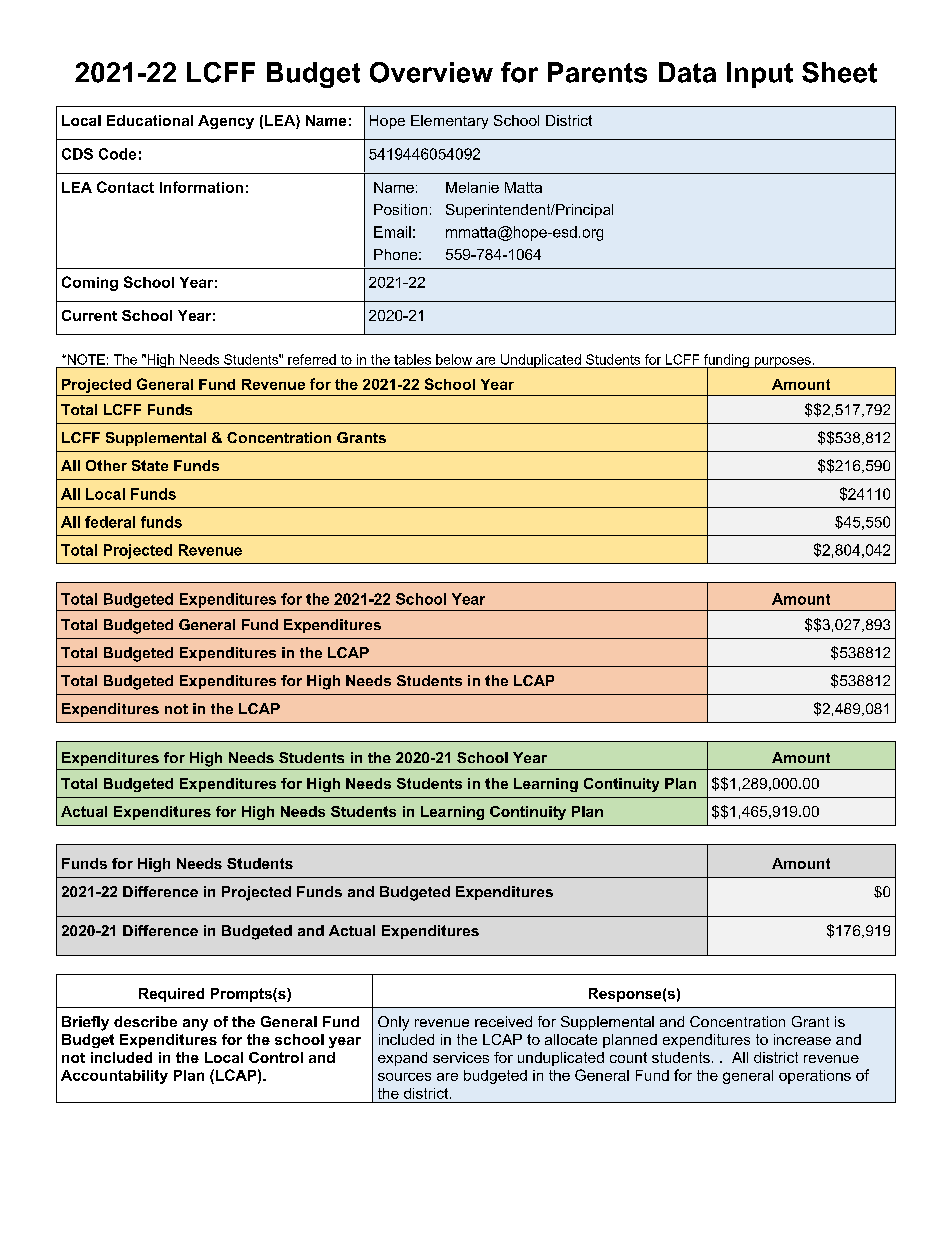  Describe the element at coordinates (454, 359) in the page. I see `below` at that location.
